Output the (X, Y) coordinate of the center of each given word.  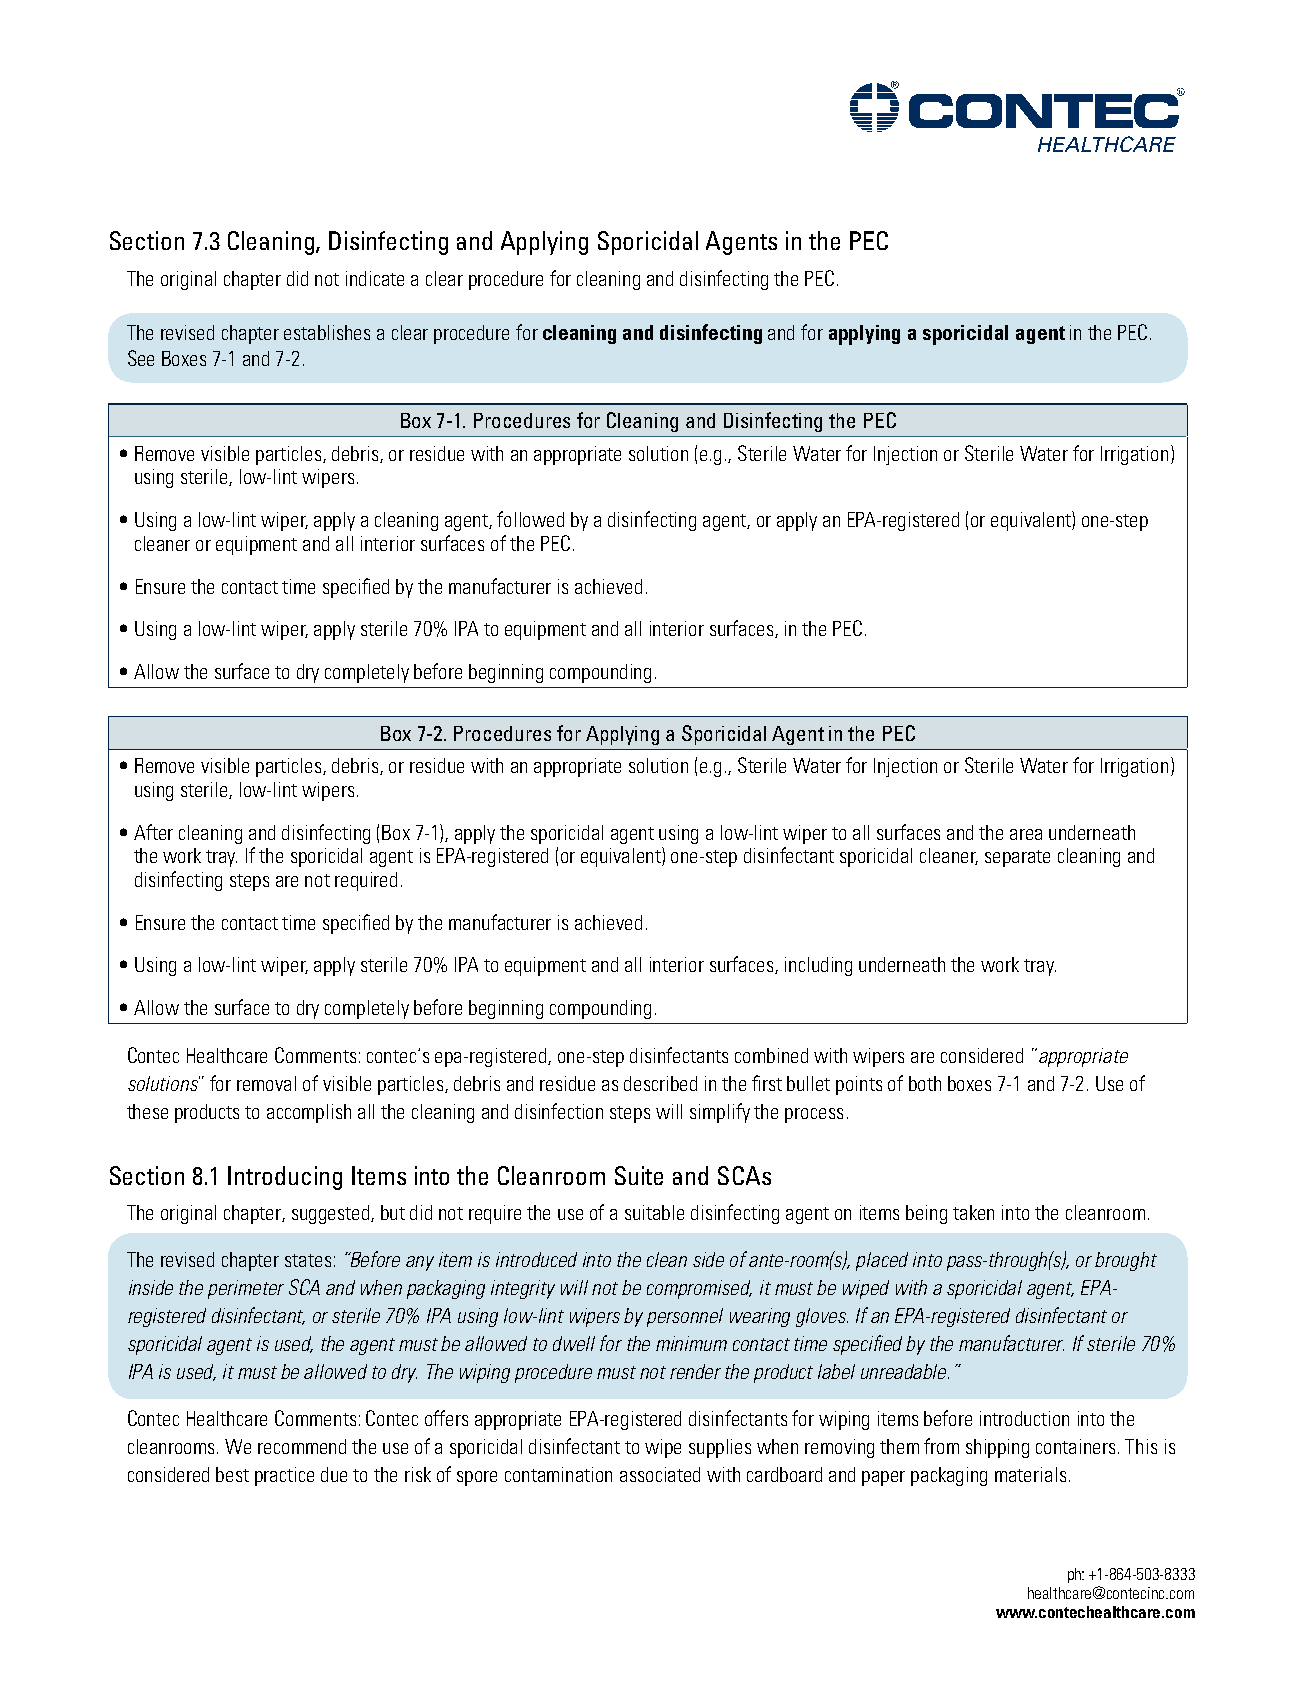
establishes (327, 332)
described (660, 1083)
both (925, 1083)
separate (1017, 858)
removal (266, 1083)
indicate (375, 278)
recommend (302, 1446)
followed (530, 519)
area (1026, 834)
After (153, 832)
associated (660, 1474)
